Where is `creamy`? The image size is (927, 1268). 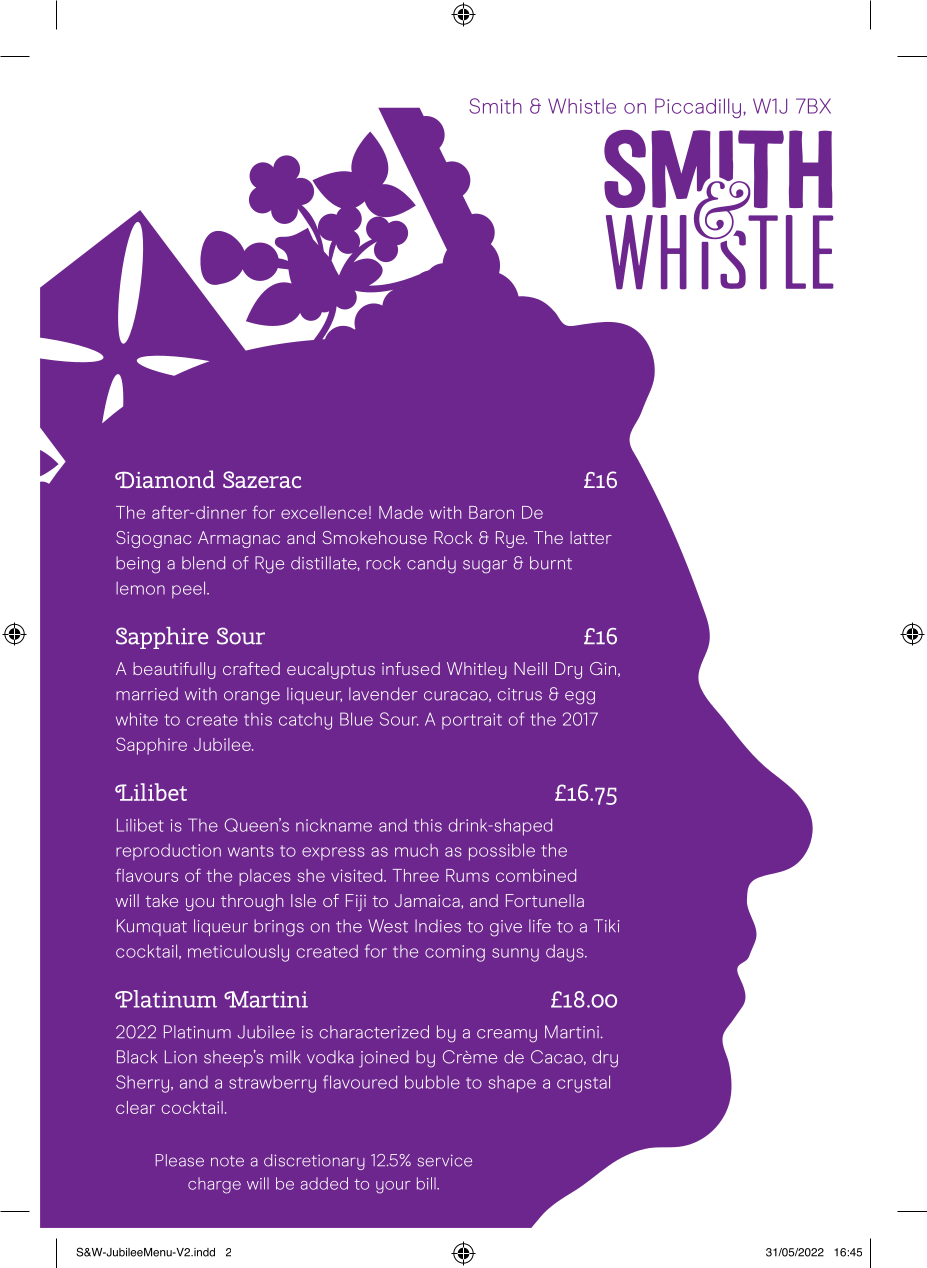
creamy is located at coordinates (507, 1036).
